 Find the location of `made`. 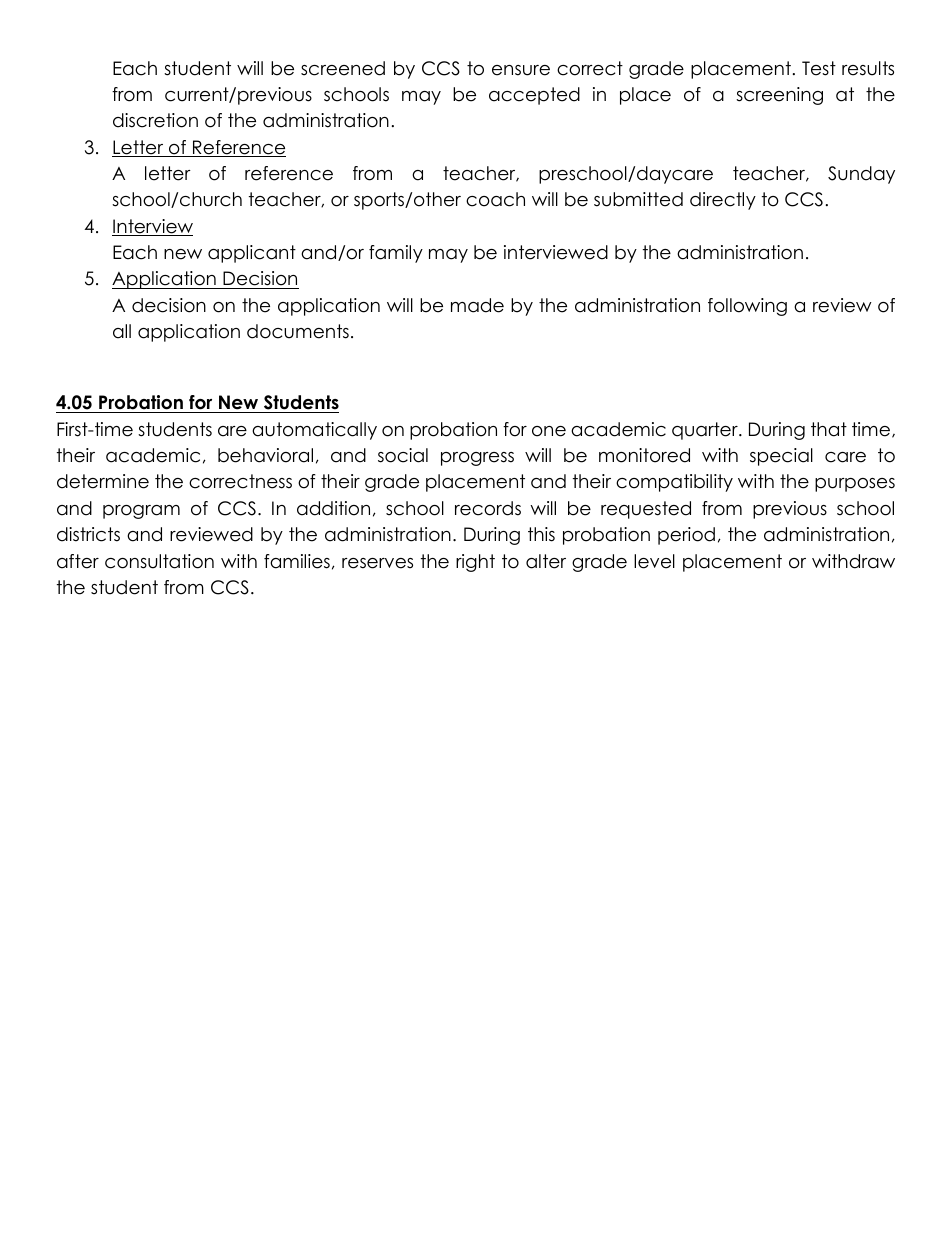

made is located at coordinates (477, 305).
